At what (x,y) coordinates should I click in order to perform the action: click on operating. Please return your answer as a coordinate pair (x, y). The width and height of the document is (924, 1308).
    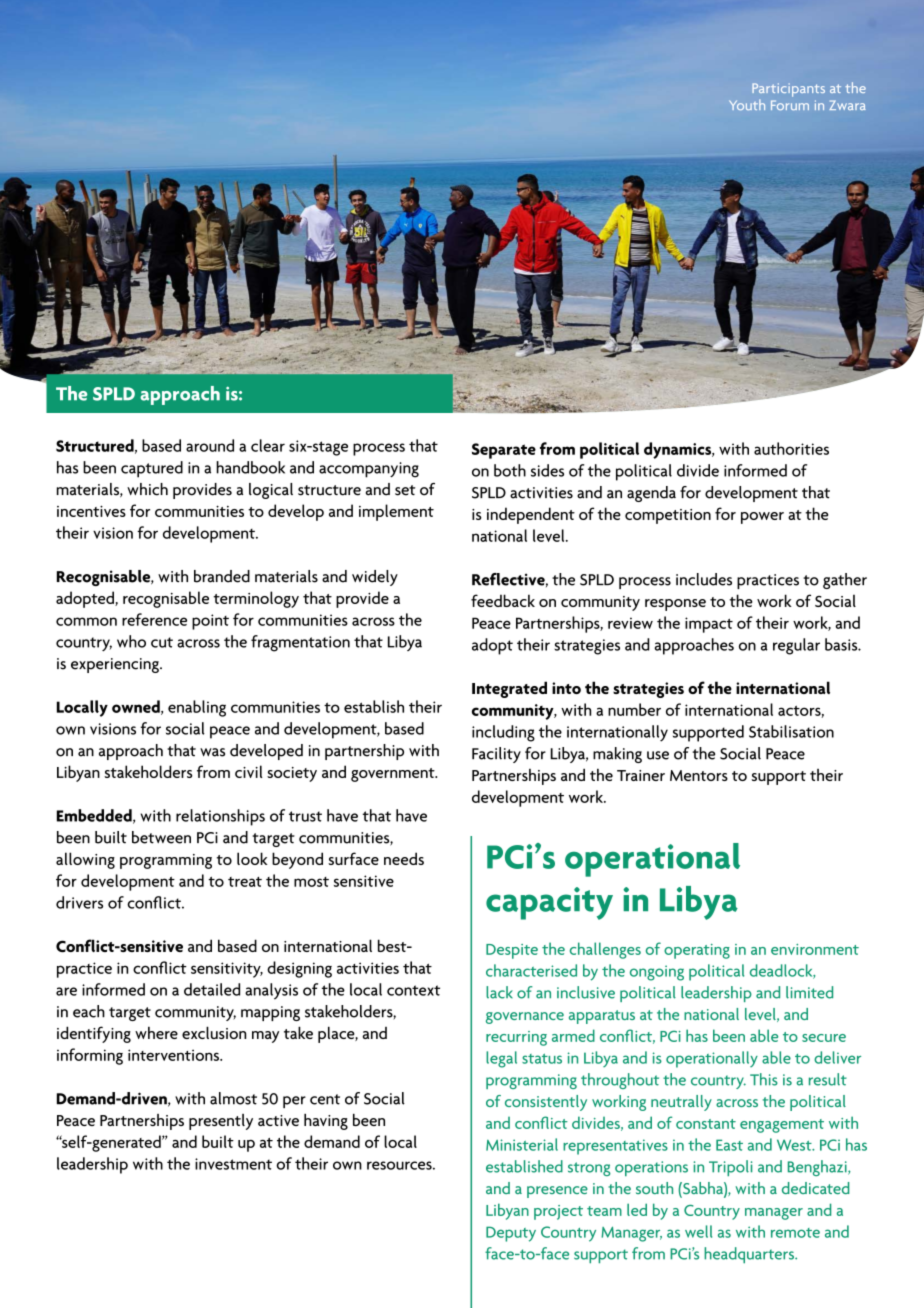
    Looking at the image, I should click on (697, 951).
